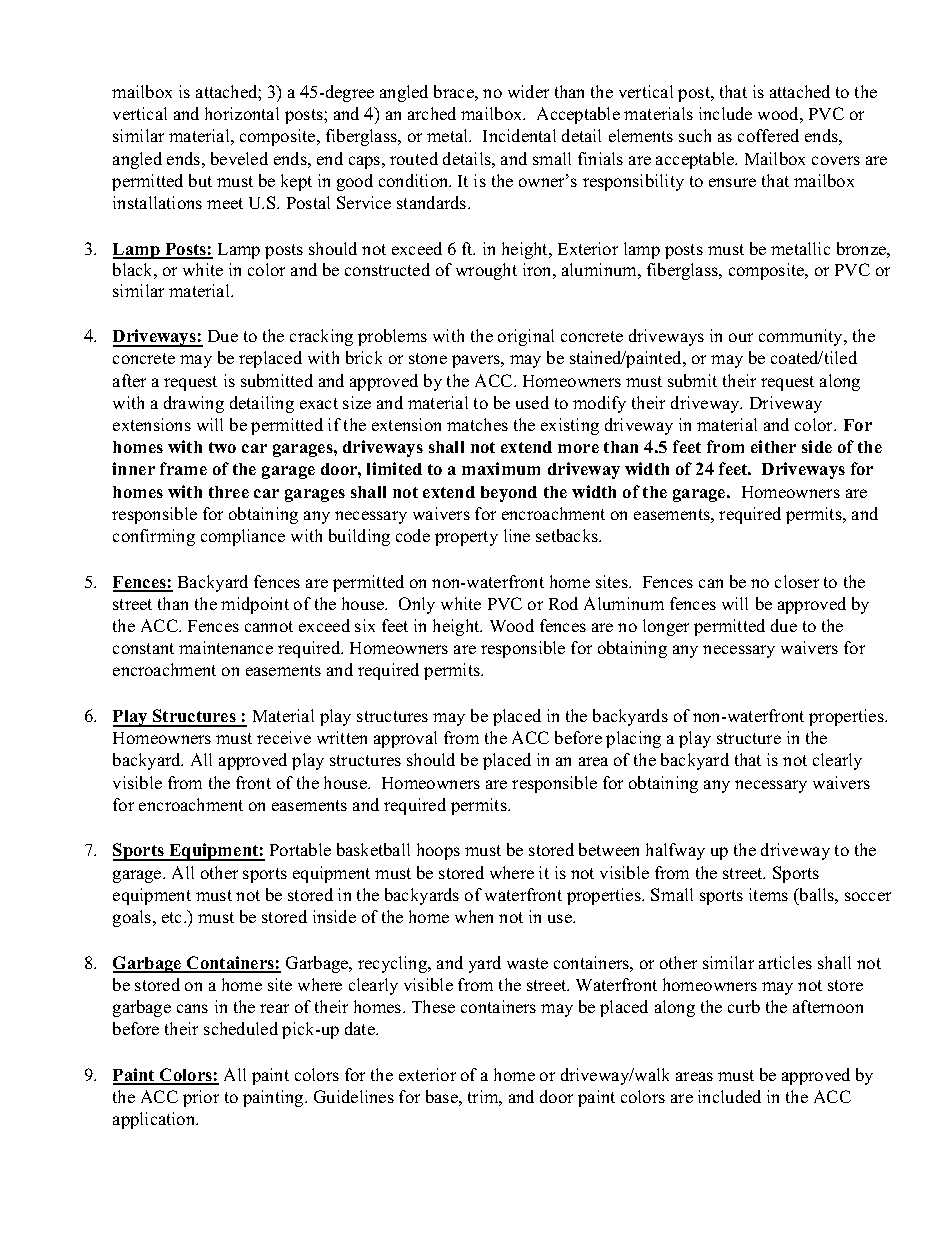 This image has height=1233, width=952. What do you see at coordinates (201, 1098) in the image?
I see `prior` at bounding box center [201, 1098].
